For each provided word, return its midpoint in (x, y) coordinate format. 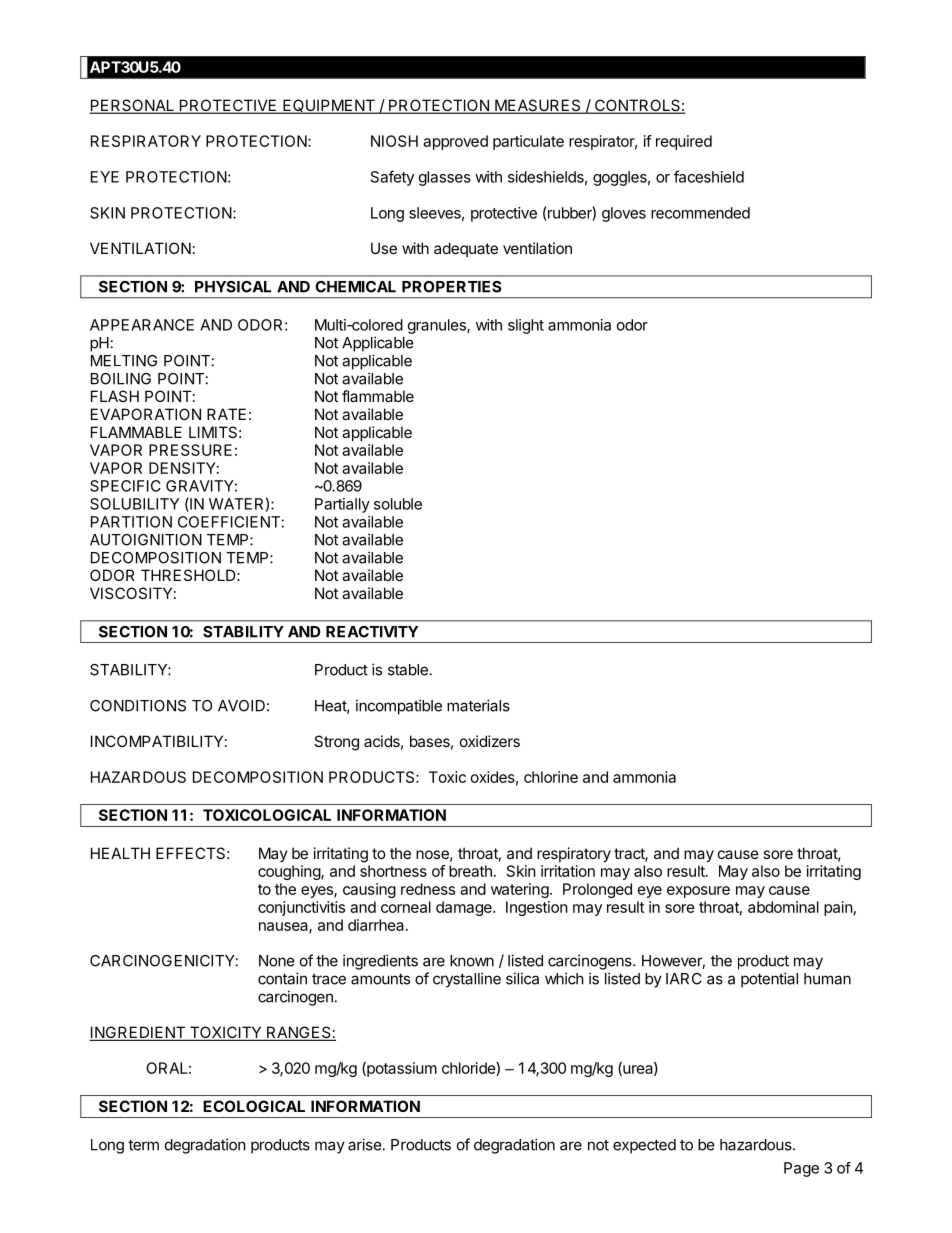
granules (438, 326)
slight (526, 326)
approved (455, 142)
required (684, 142)
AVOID (241, 706)
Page (801, 1169)
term (143, 1145)
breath (470, 871)
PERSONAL (132, 106)
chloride (469, 1069)
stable (408, 670)
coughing (290, 872)
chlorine (551, 777)
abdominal (783, 907)
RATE (226, 414)
